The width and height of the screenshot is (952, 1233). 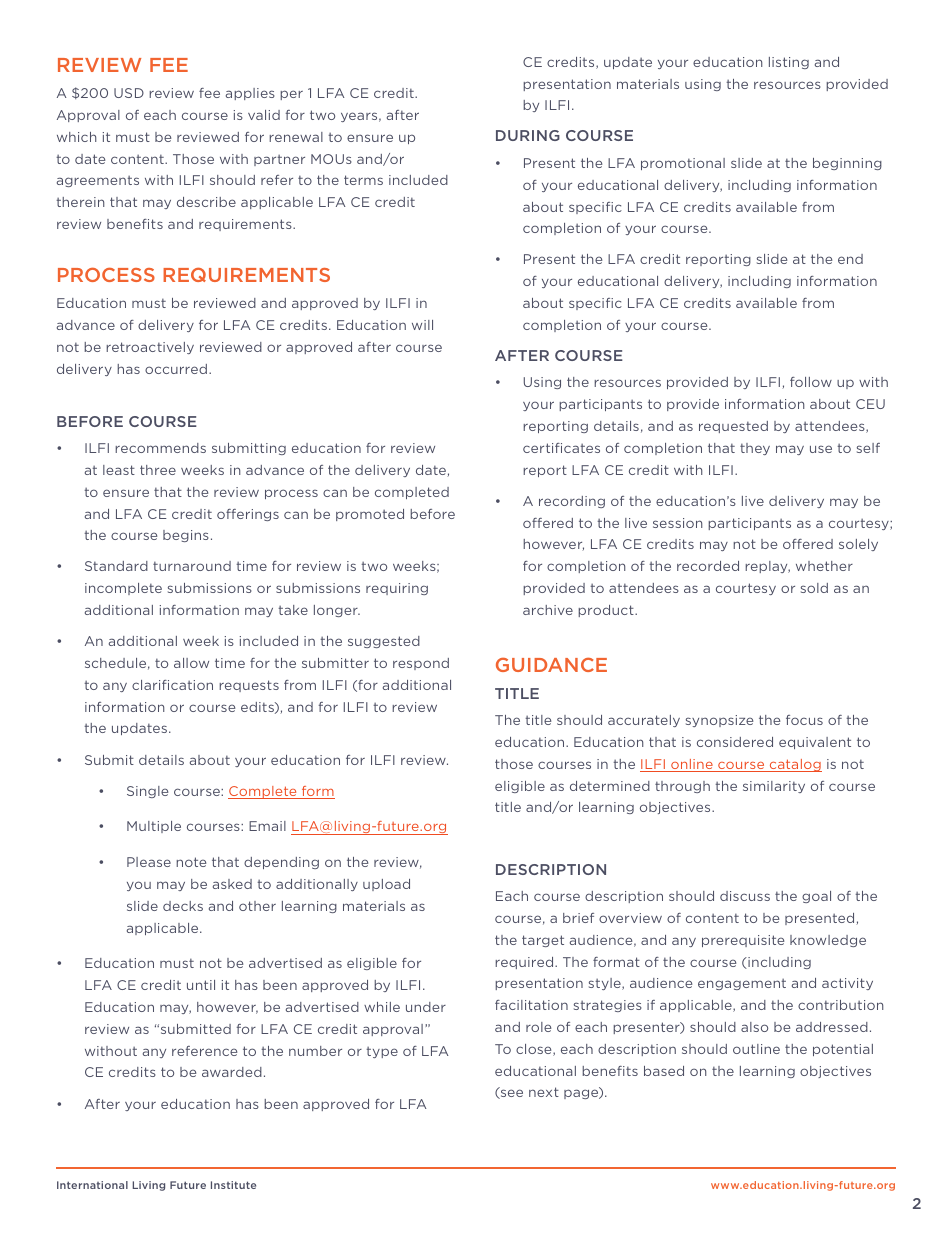 What do you see at coordinates (232, 1072) in the screenshot?
I see `awarded` at bounding box center [232, 1072].
